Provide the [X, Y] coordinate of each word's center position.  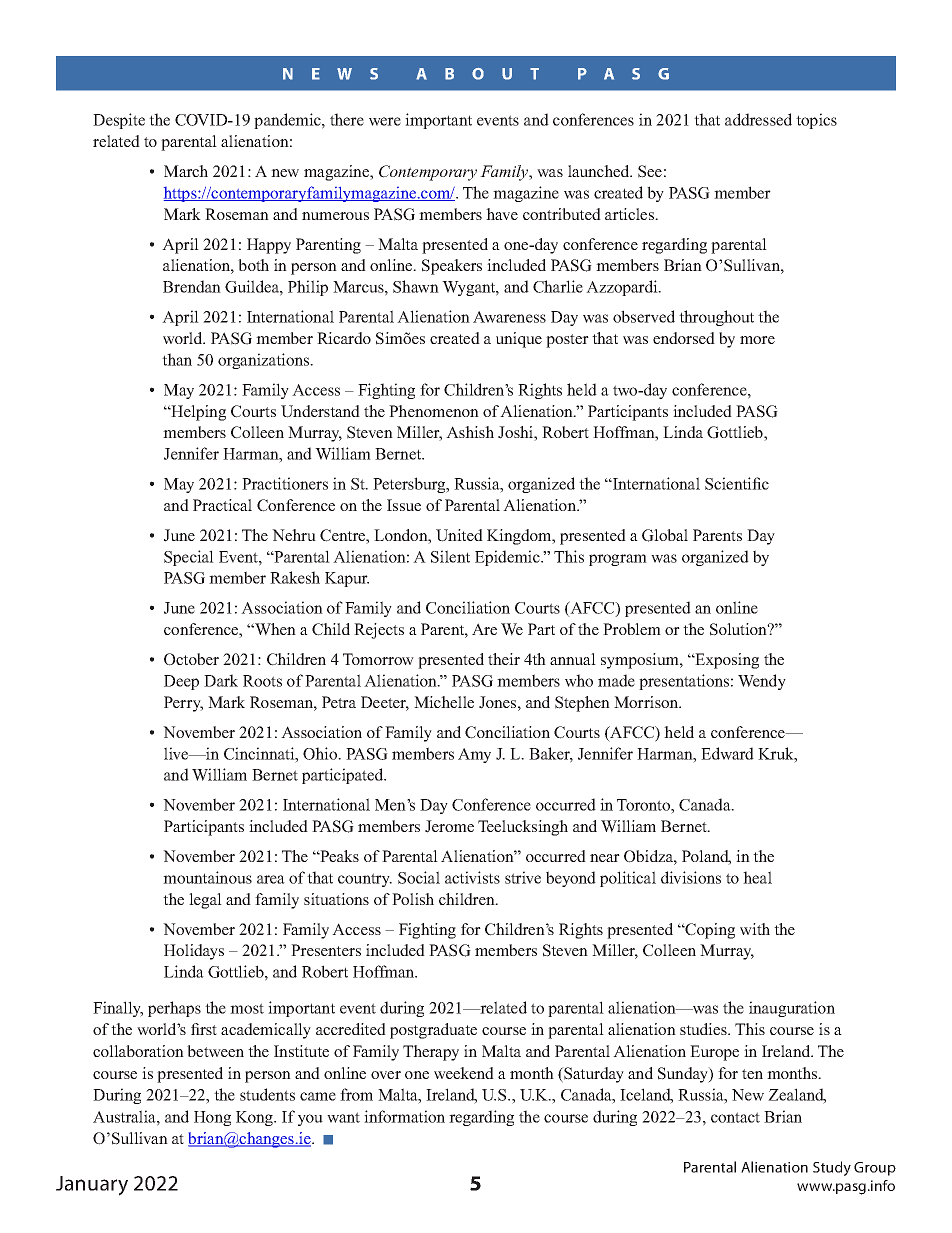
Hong [212, 1118]
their [504, 659]
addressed [758, 119]
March [186, 171]
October [191, 659]
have [502, 214]
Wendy [762, 682]
